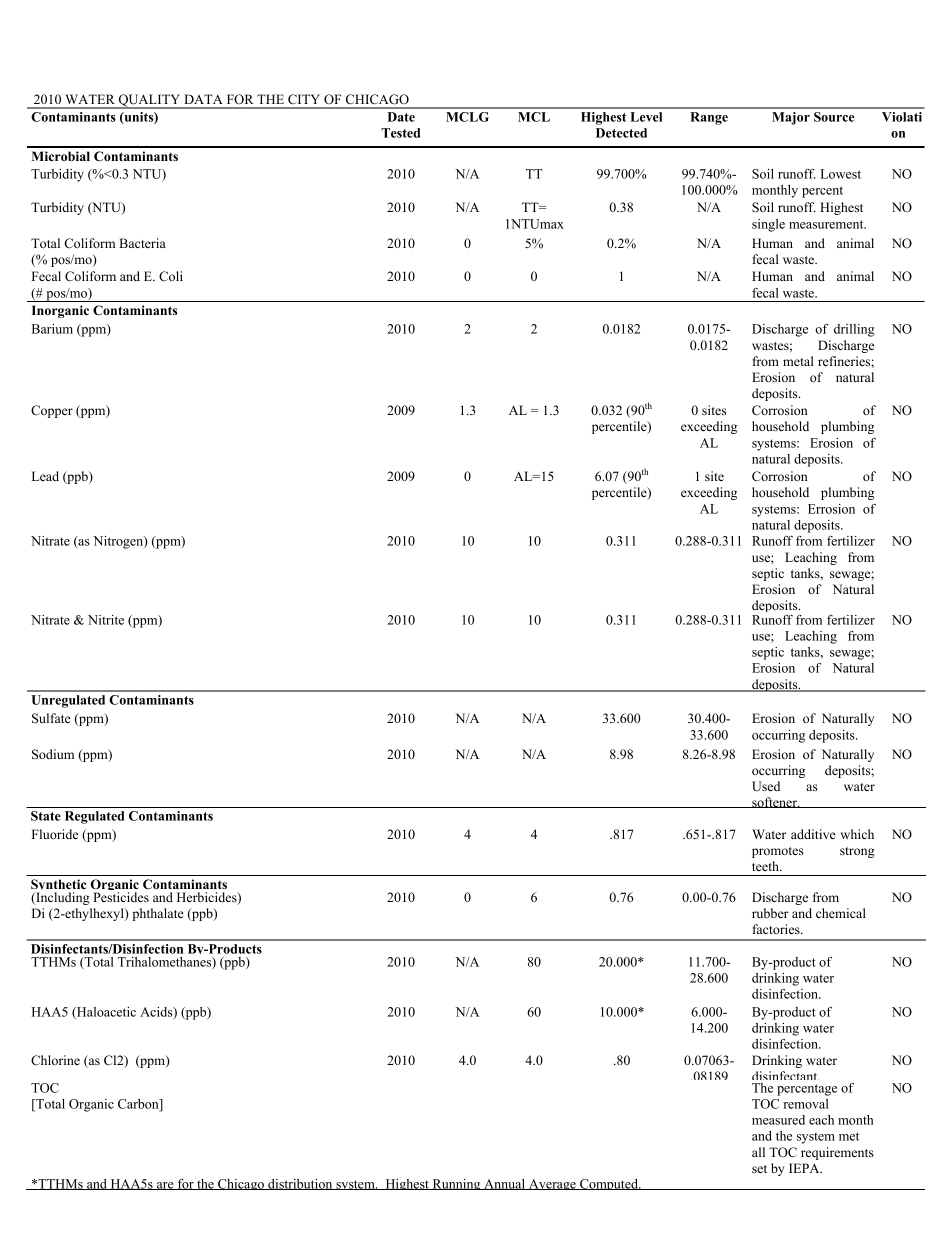 This image has width=952, height=1233. Describe the element at coordinates (854, 330) in the image. I see `drilling` at that location.
